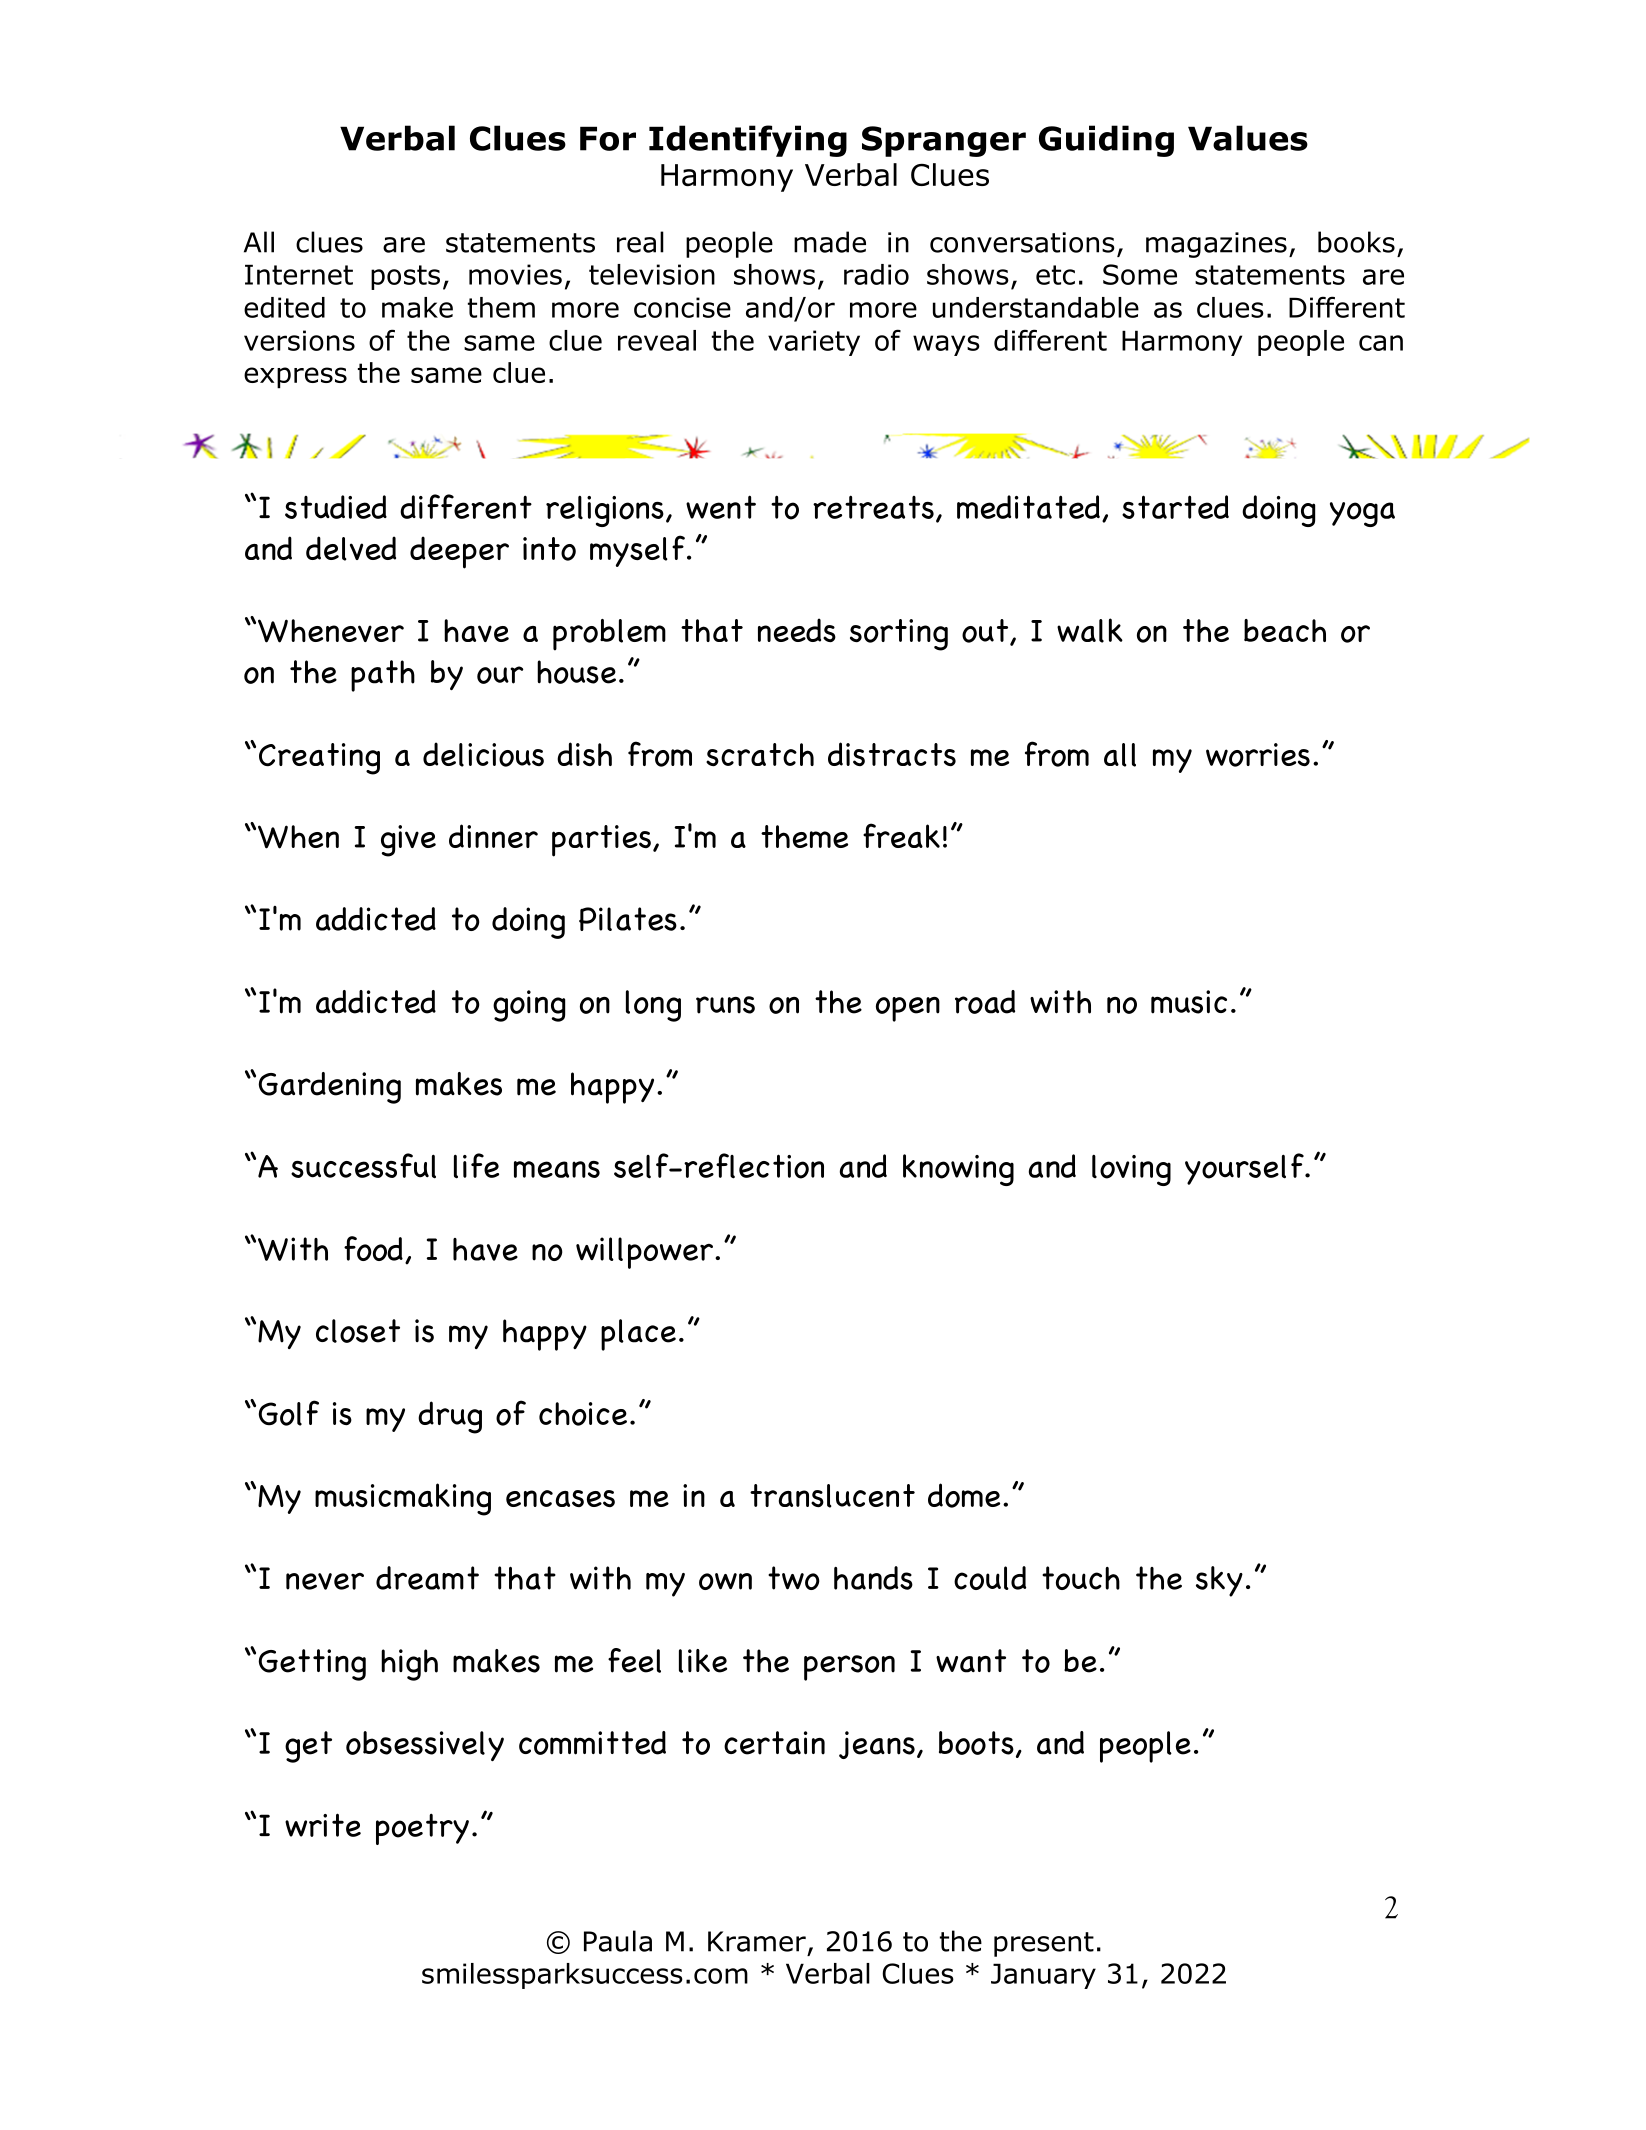  What do you see at coordinates (832, 1496) in the image?
I see `translucent` at bounding box center [832, 1496].
